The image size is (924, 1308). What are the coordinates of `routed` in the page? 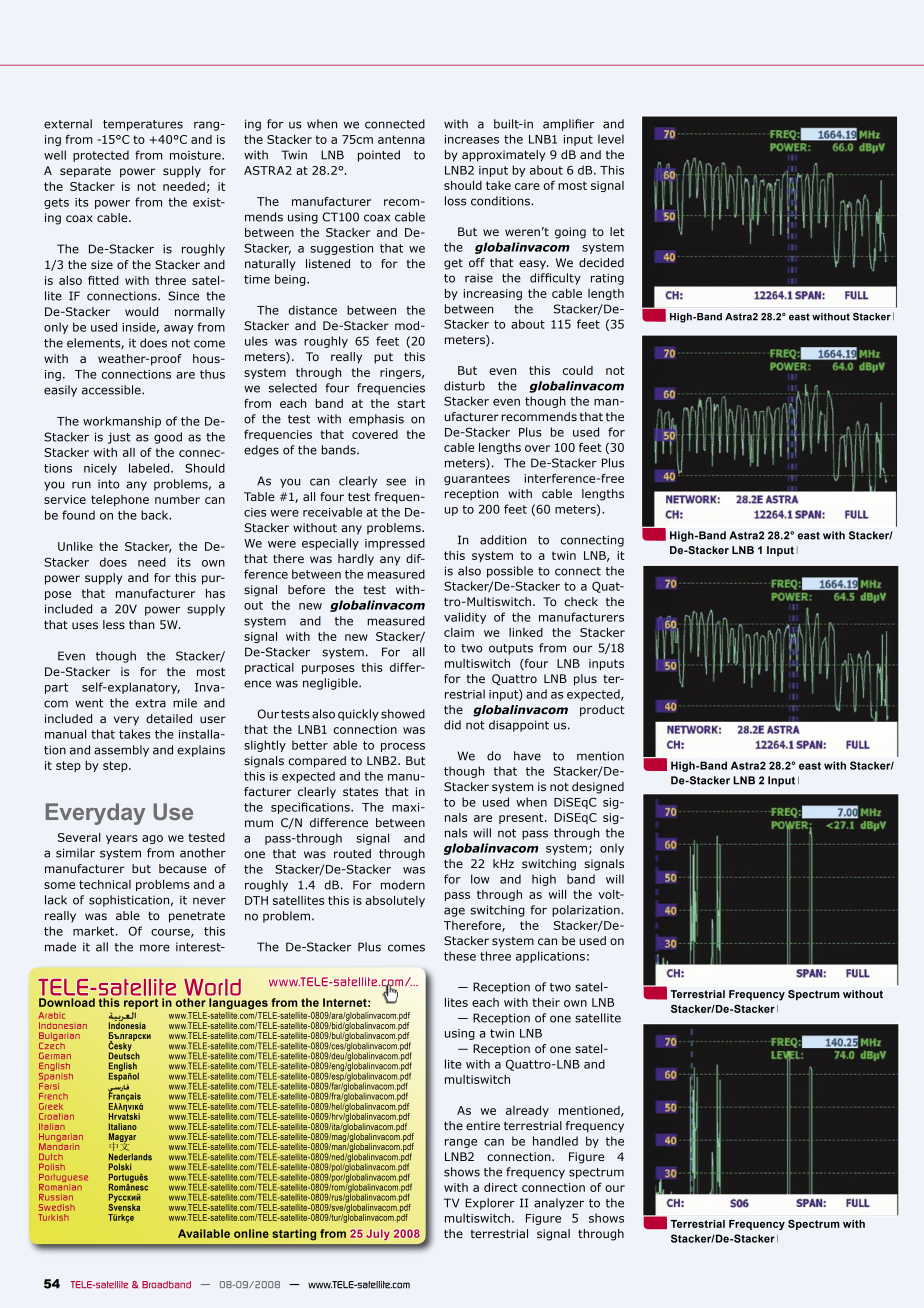 It's located at (352, 853).
